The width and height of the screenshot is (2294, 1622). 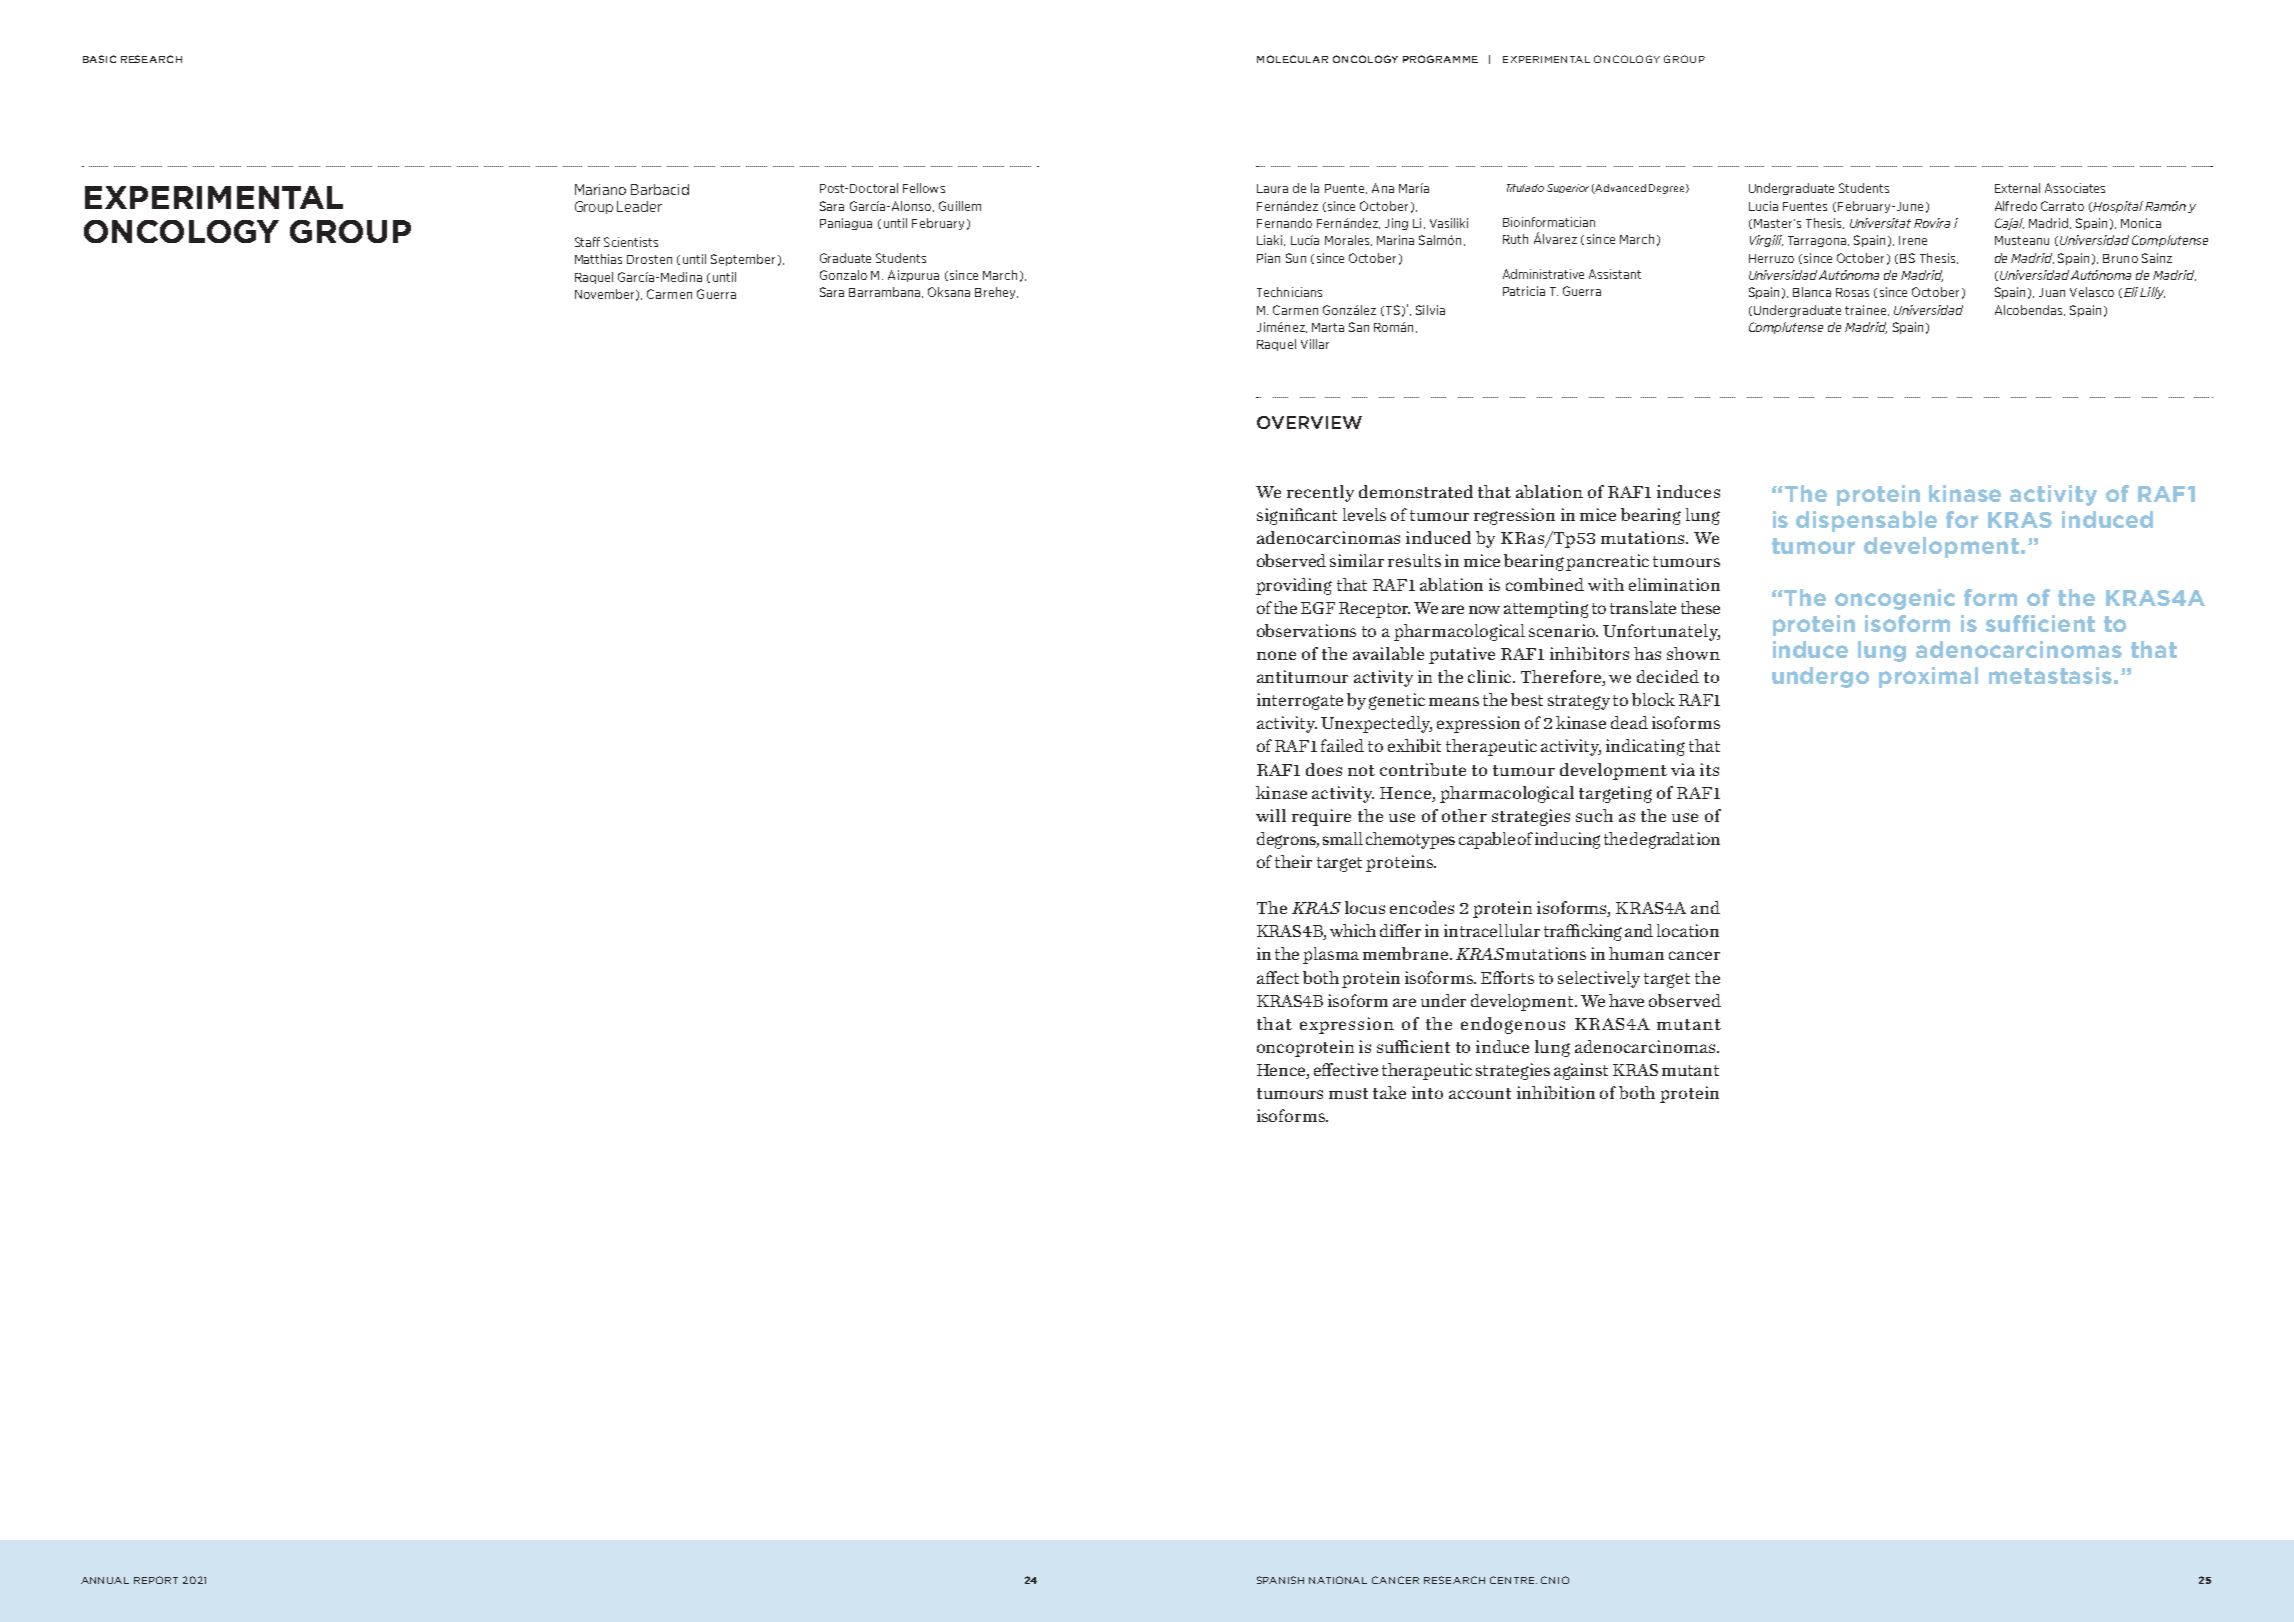 What do you see at coordinates (156, 1580) in the screenshot?
I see `REPORT` at bounding box center [156, 1580].
